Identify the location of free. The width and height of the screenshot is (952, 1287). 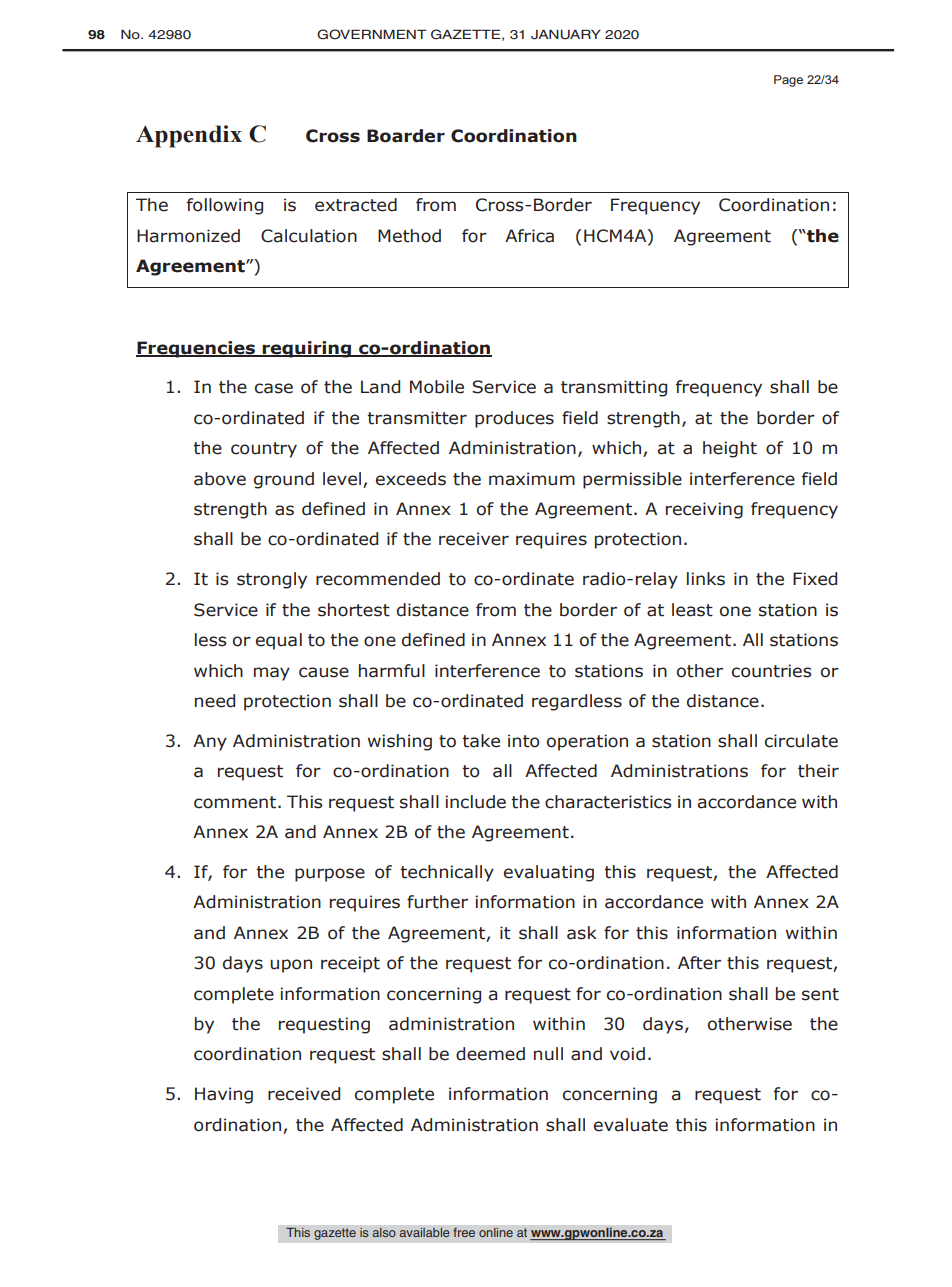
(464, 1232).
